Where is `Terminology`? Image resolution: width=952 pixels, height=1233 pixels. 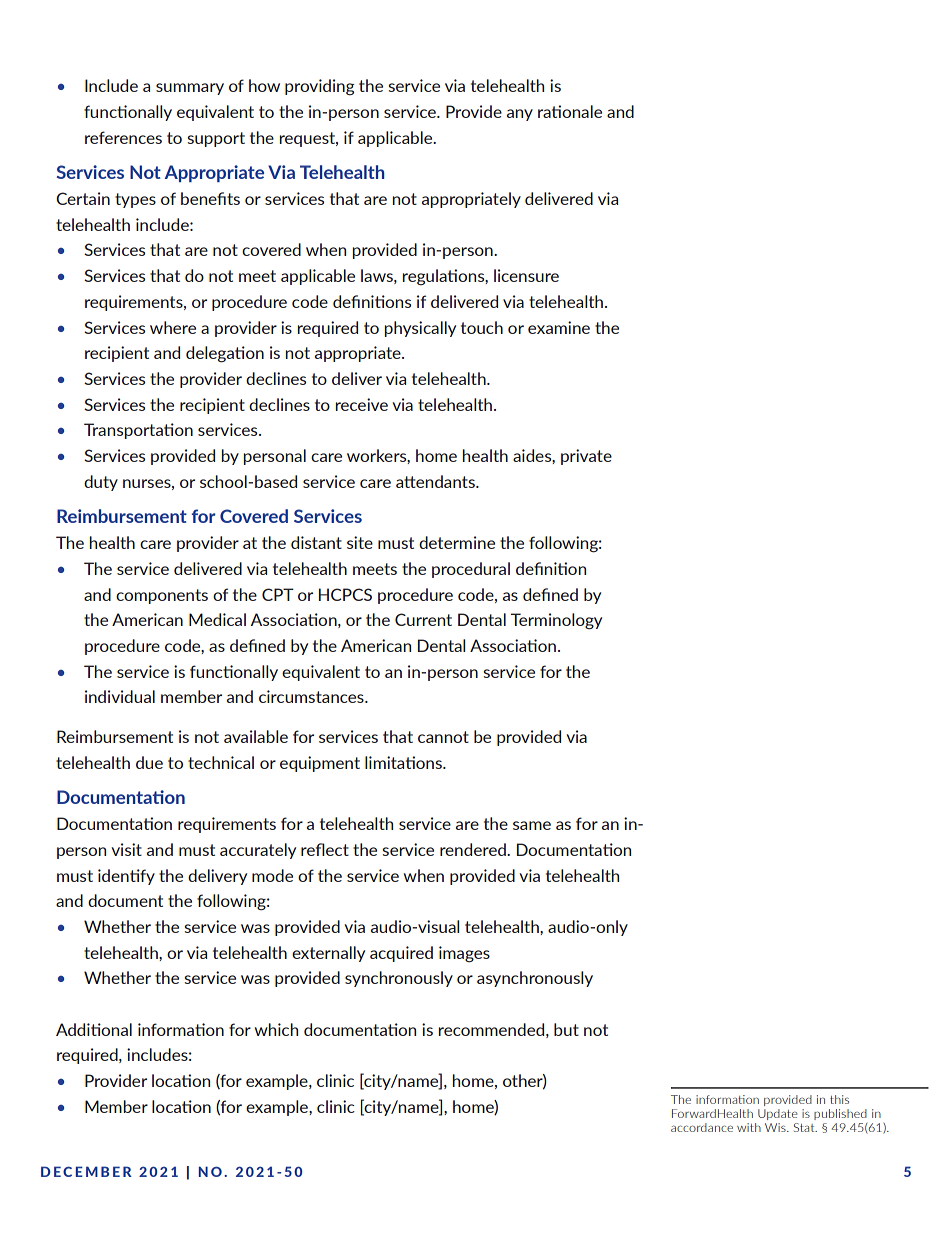 Terminology is located at coordinates (556, 621).
